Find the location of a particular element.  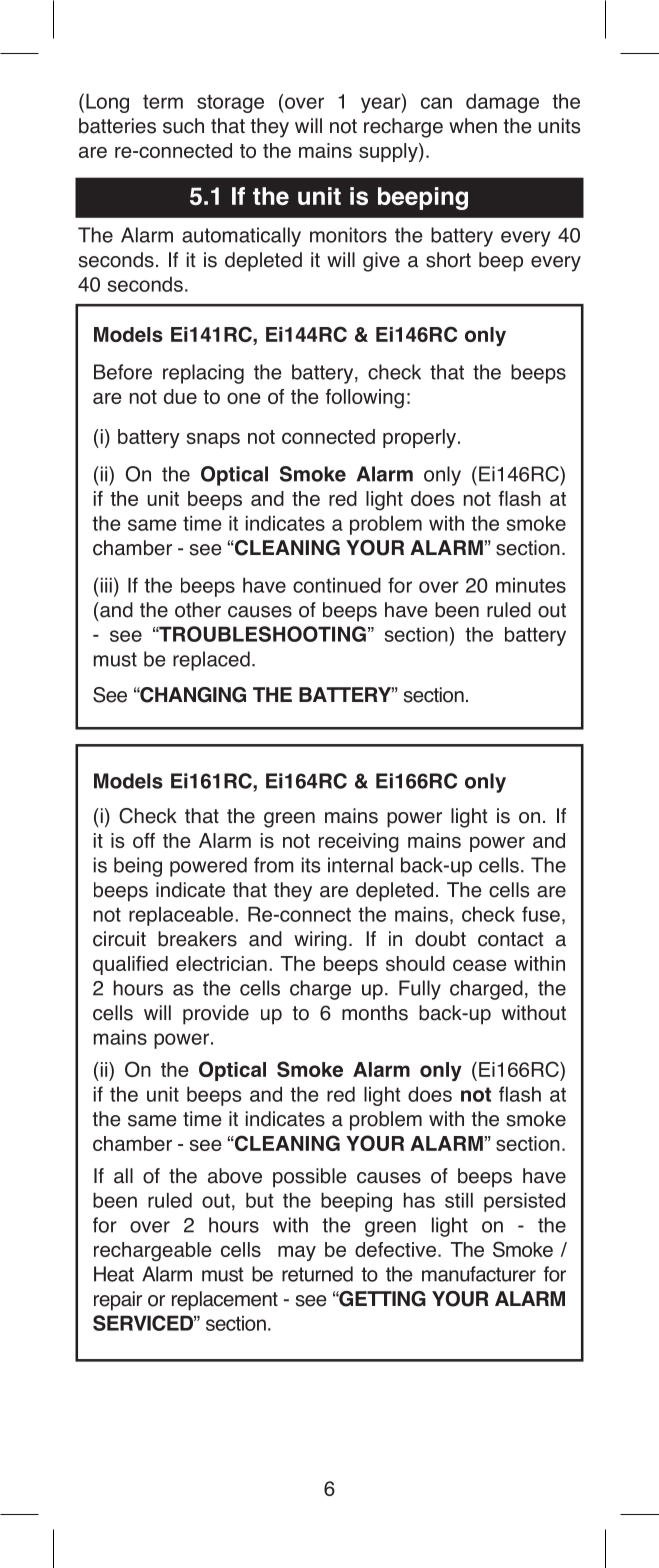

Heat is located at coordinates (114, 1274).
